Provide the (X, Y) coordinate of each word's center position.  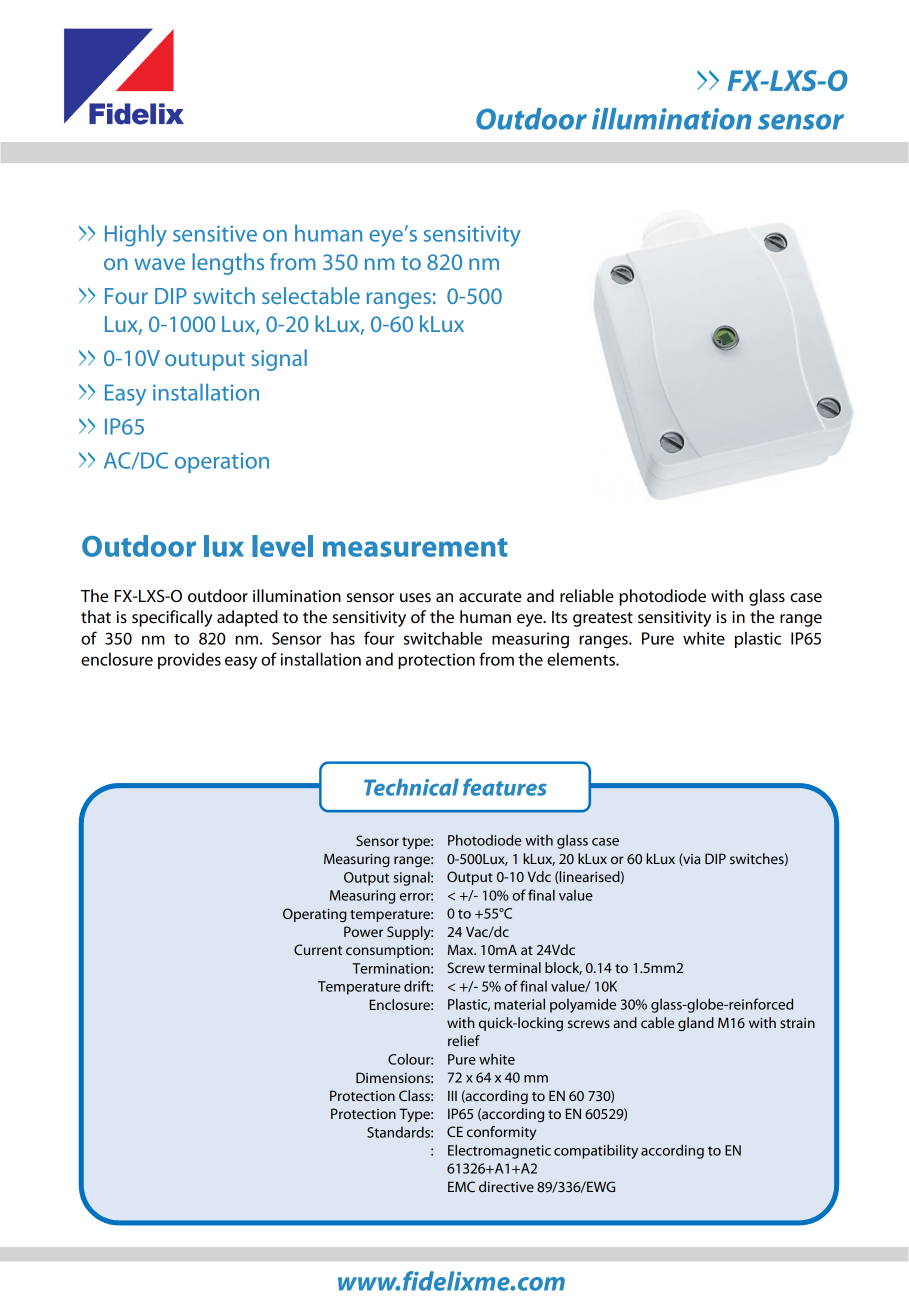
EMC (461, 1186)
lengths (228, 264)
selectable (311, 295)
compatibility (596, 1151)
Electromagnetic (499, 1151)
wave (159, 264)
